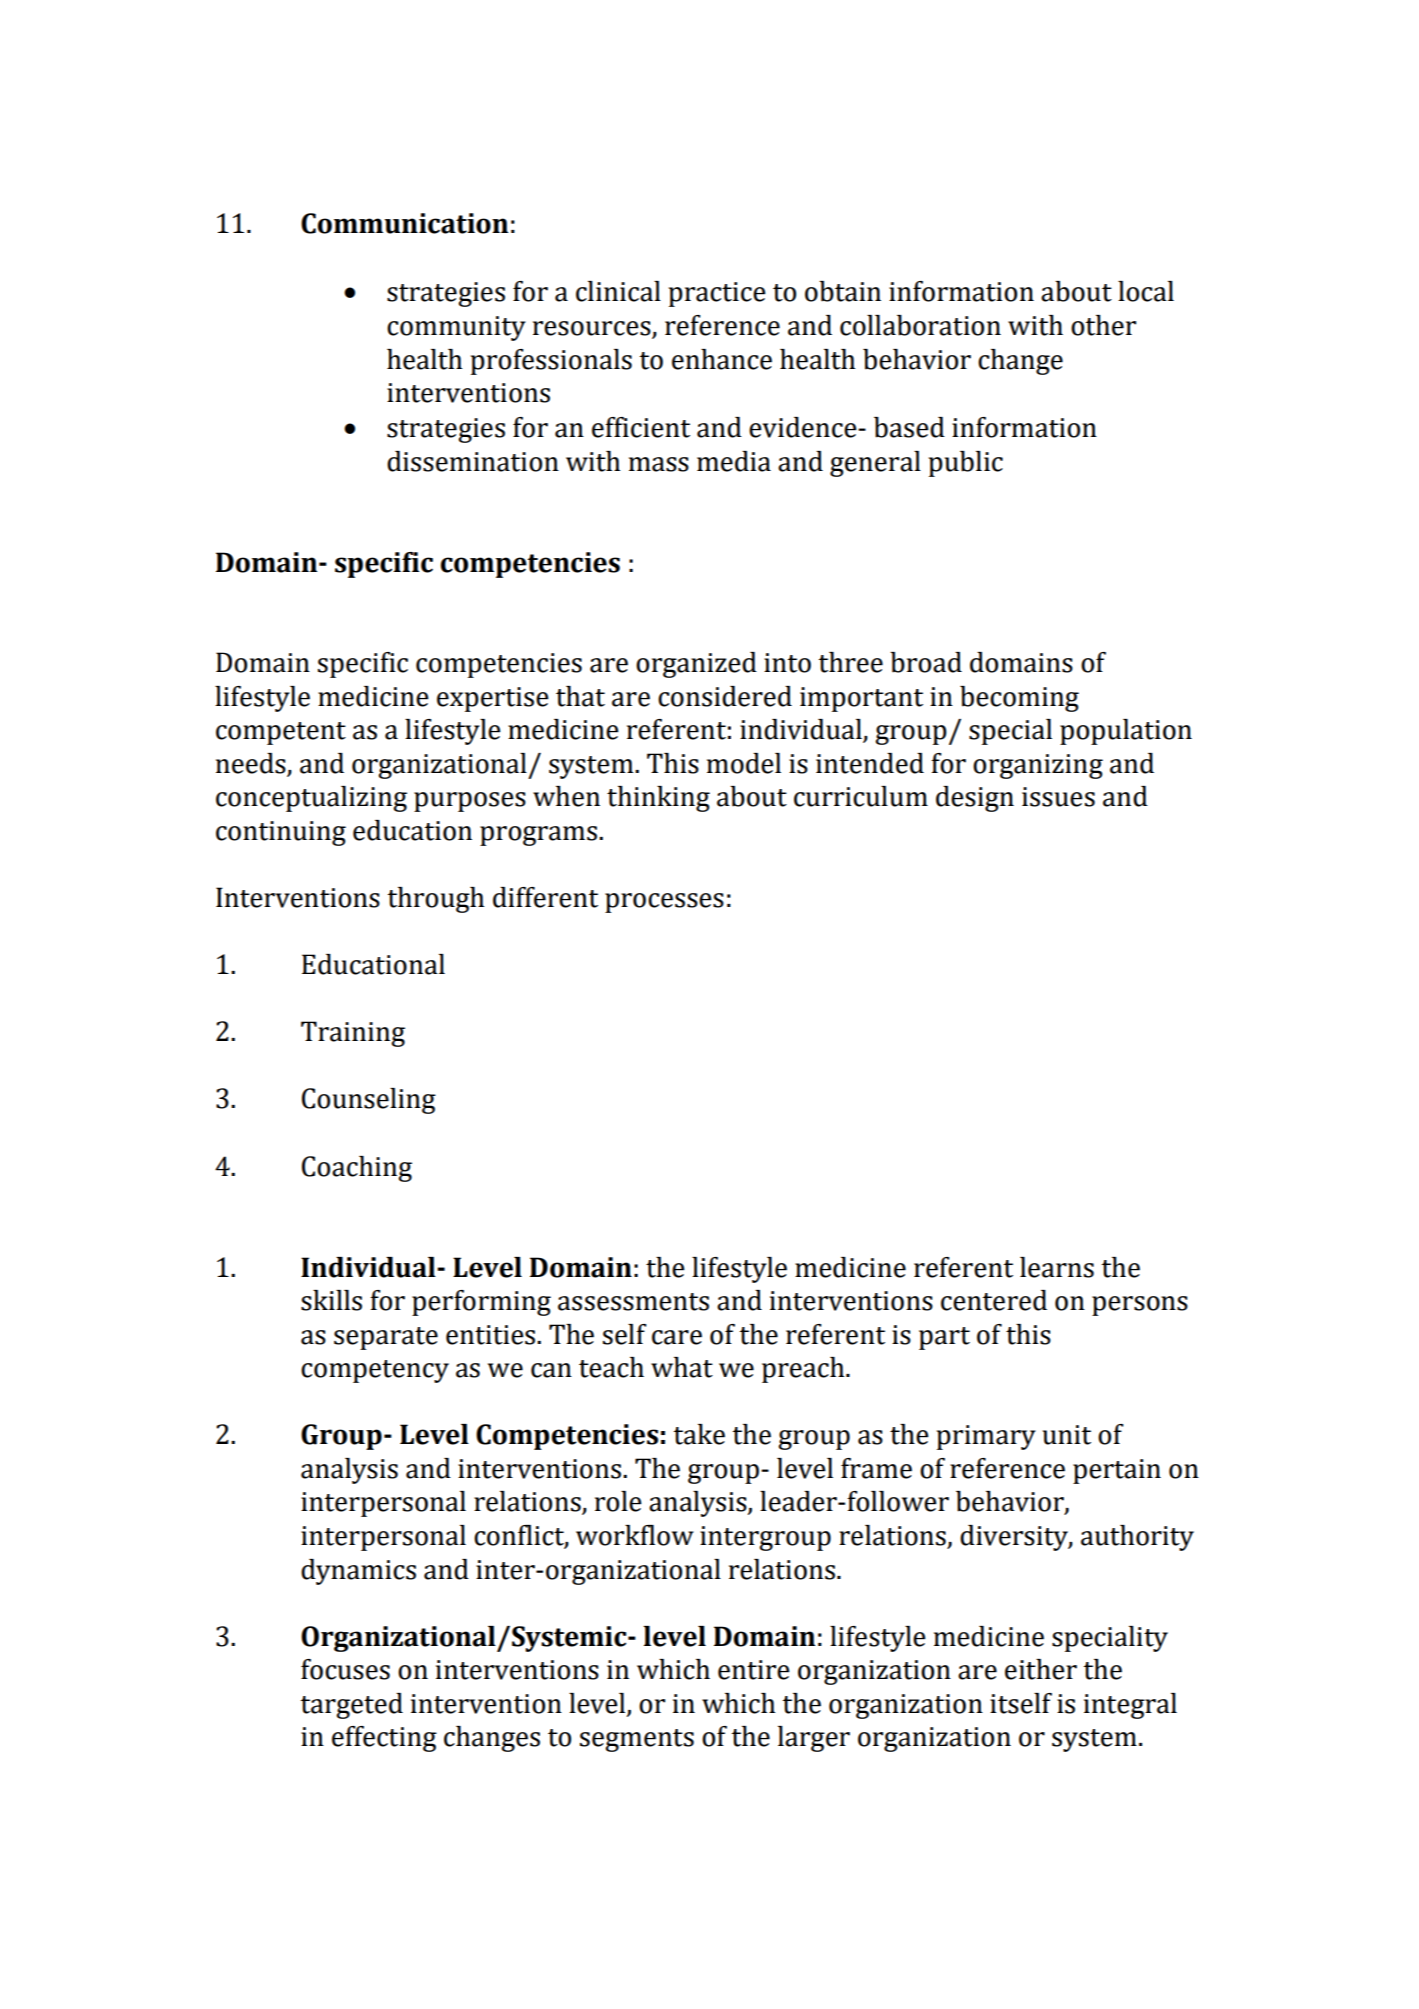  Describe the element at coordinates (1041, 1669) in the screenshot. I see `either` at that location.
